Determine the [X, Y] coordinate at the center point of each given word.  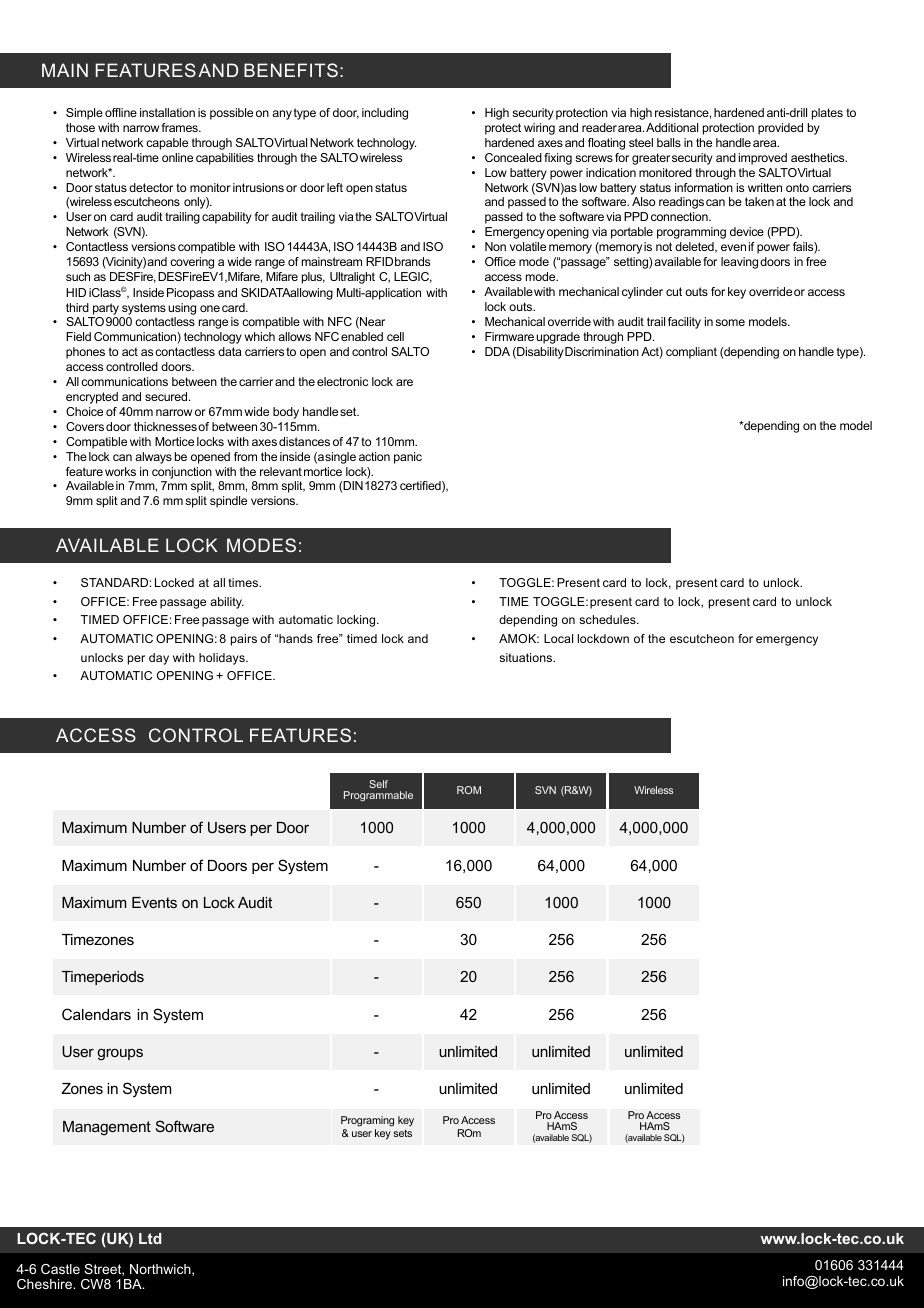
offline [121, 112]
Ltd [150, 1238]
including [385, 114]
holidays [223, 659]
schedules [608, 619]
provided [780, 129]
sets [402, 1133]
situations [527, 657]
